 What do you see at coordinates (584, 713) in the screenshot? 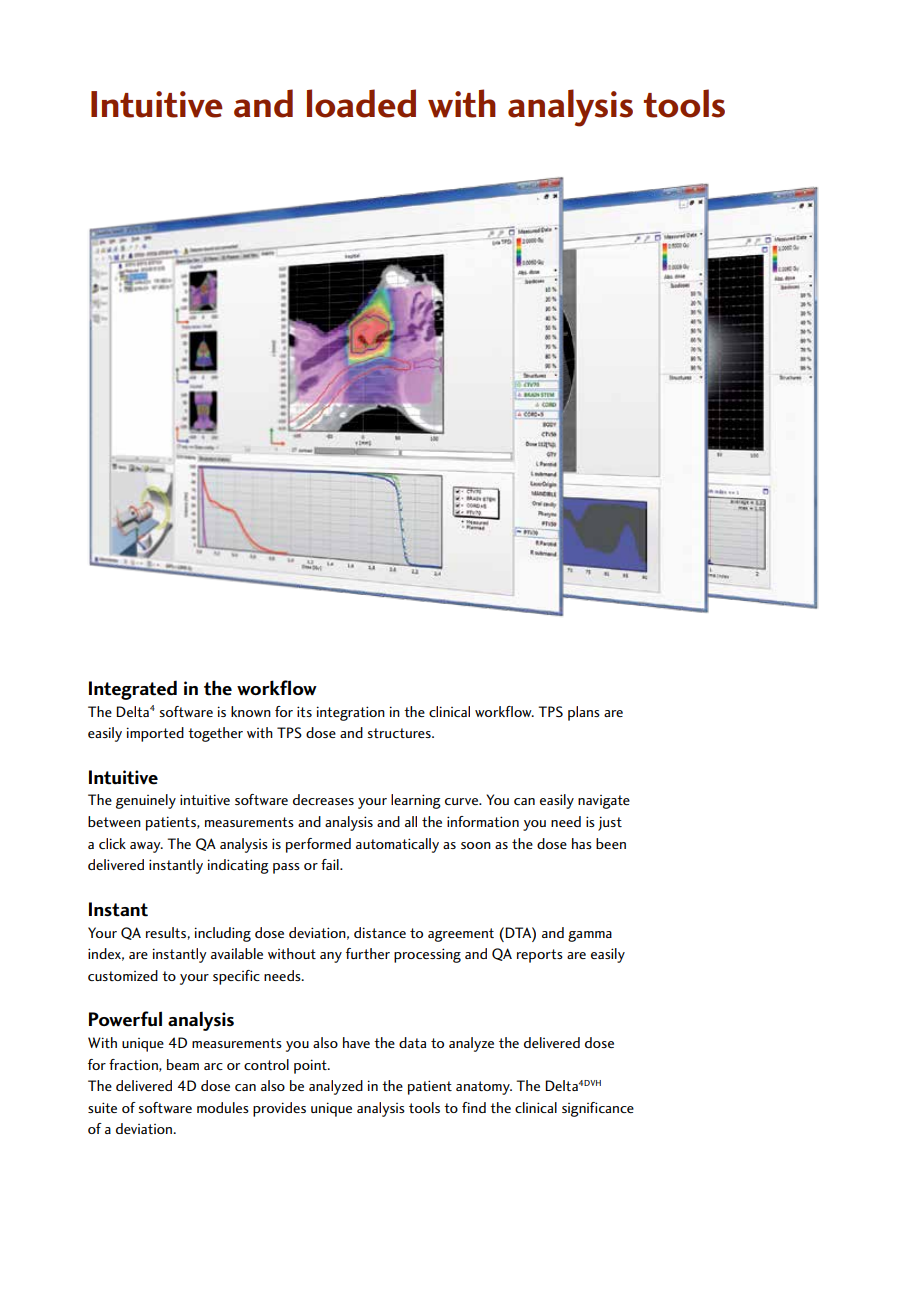
I see `plans` at bounding box center [584, 713].
